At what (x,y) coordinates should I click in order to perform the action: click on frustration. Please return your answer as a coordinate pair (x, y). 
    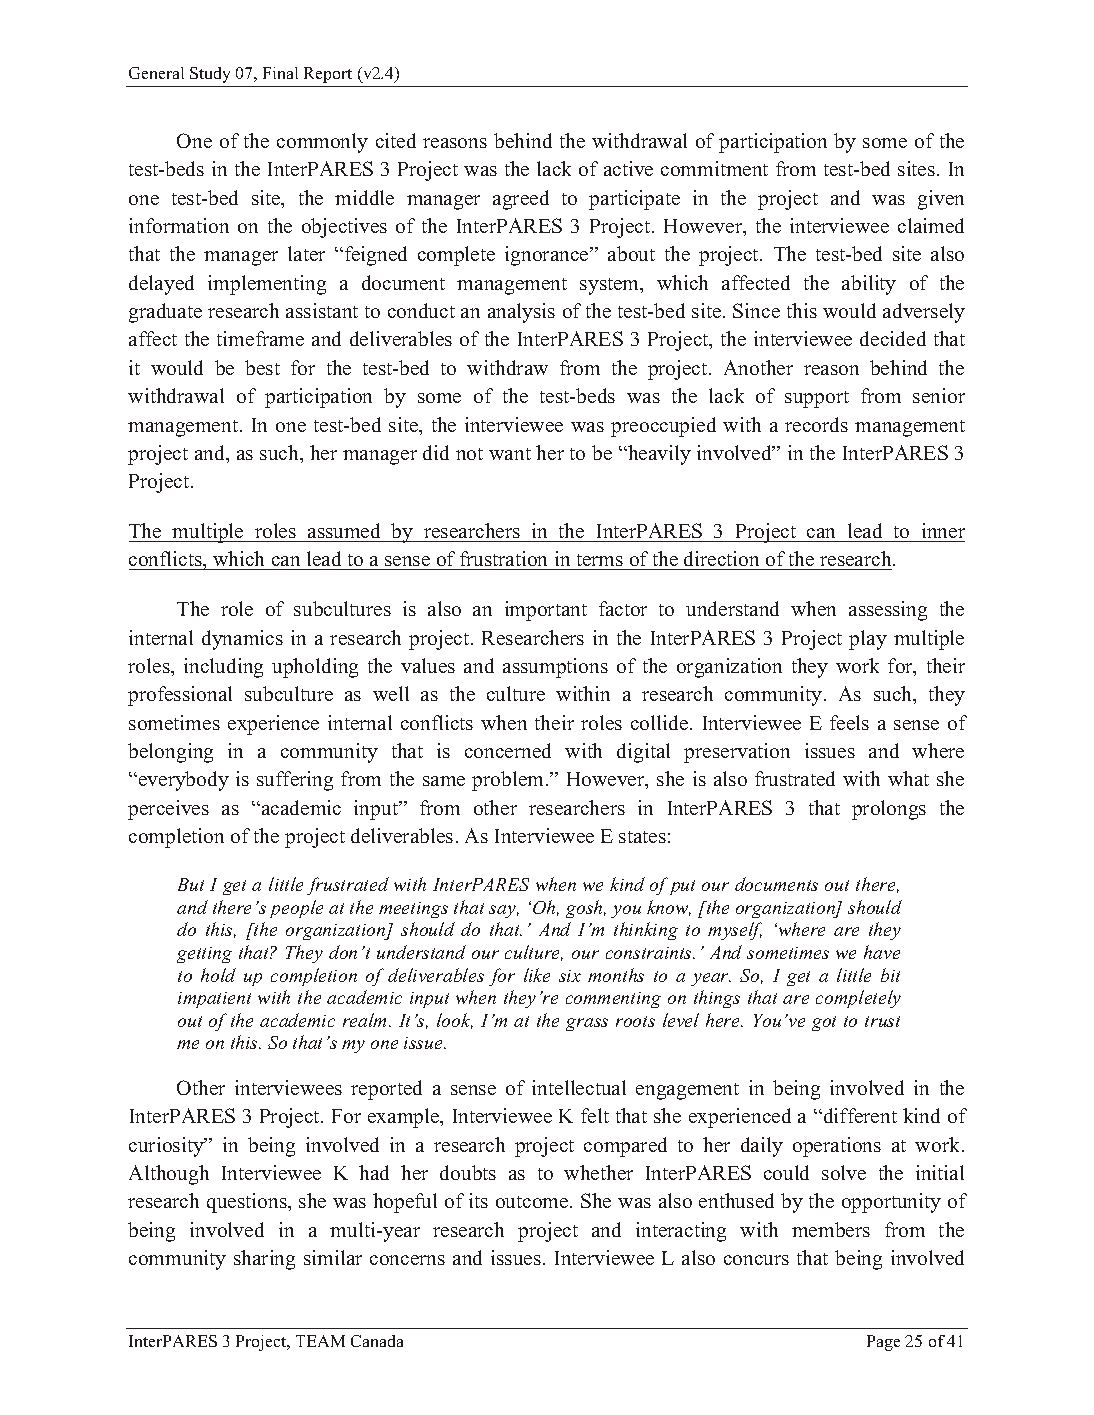
    Looking at the image, I should click on (504, 560).
